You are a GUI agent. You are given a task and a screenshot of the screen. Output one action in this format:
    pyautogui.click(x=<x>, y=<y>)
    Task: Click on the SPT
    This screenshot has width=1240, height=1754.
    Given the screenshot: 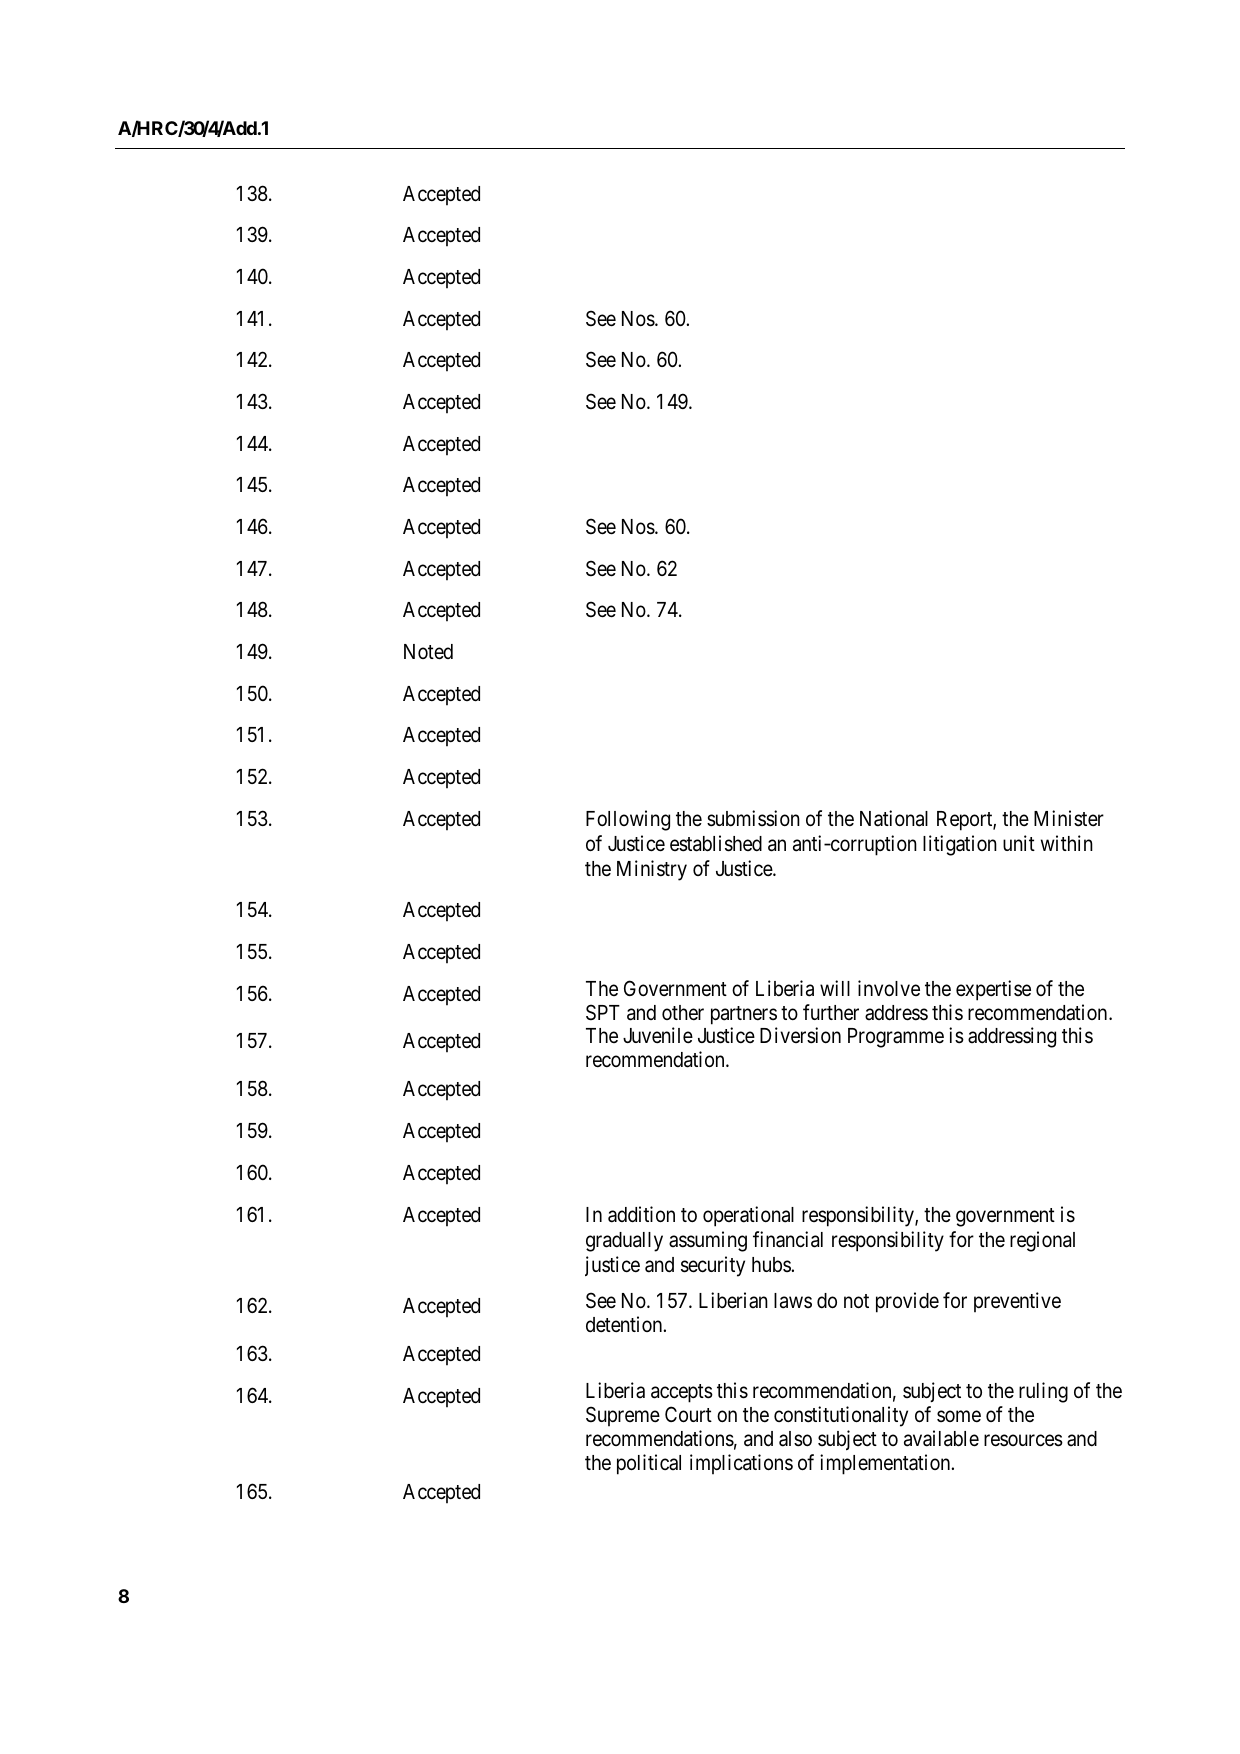 What is the action you would take?
    pyautogui.click(x=603, y=1012)
